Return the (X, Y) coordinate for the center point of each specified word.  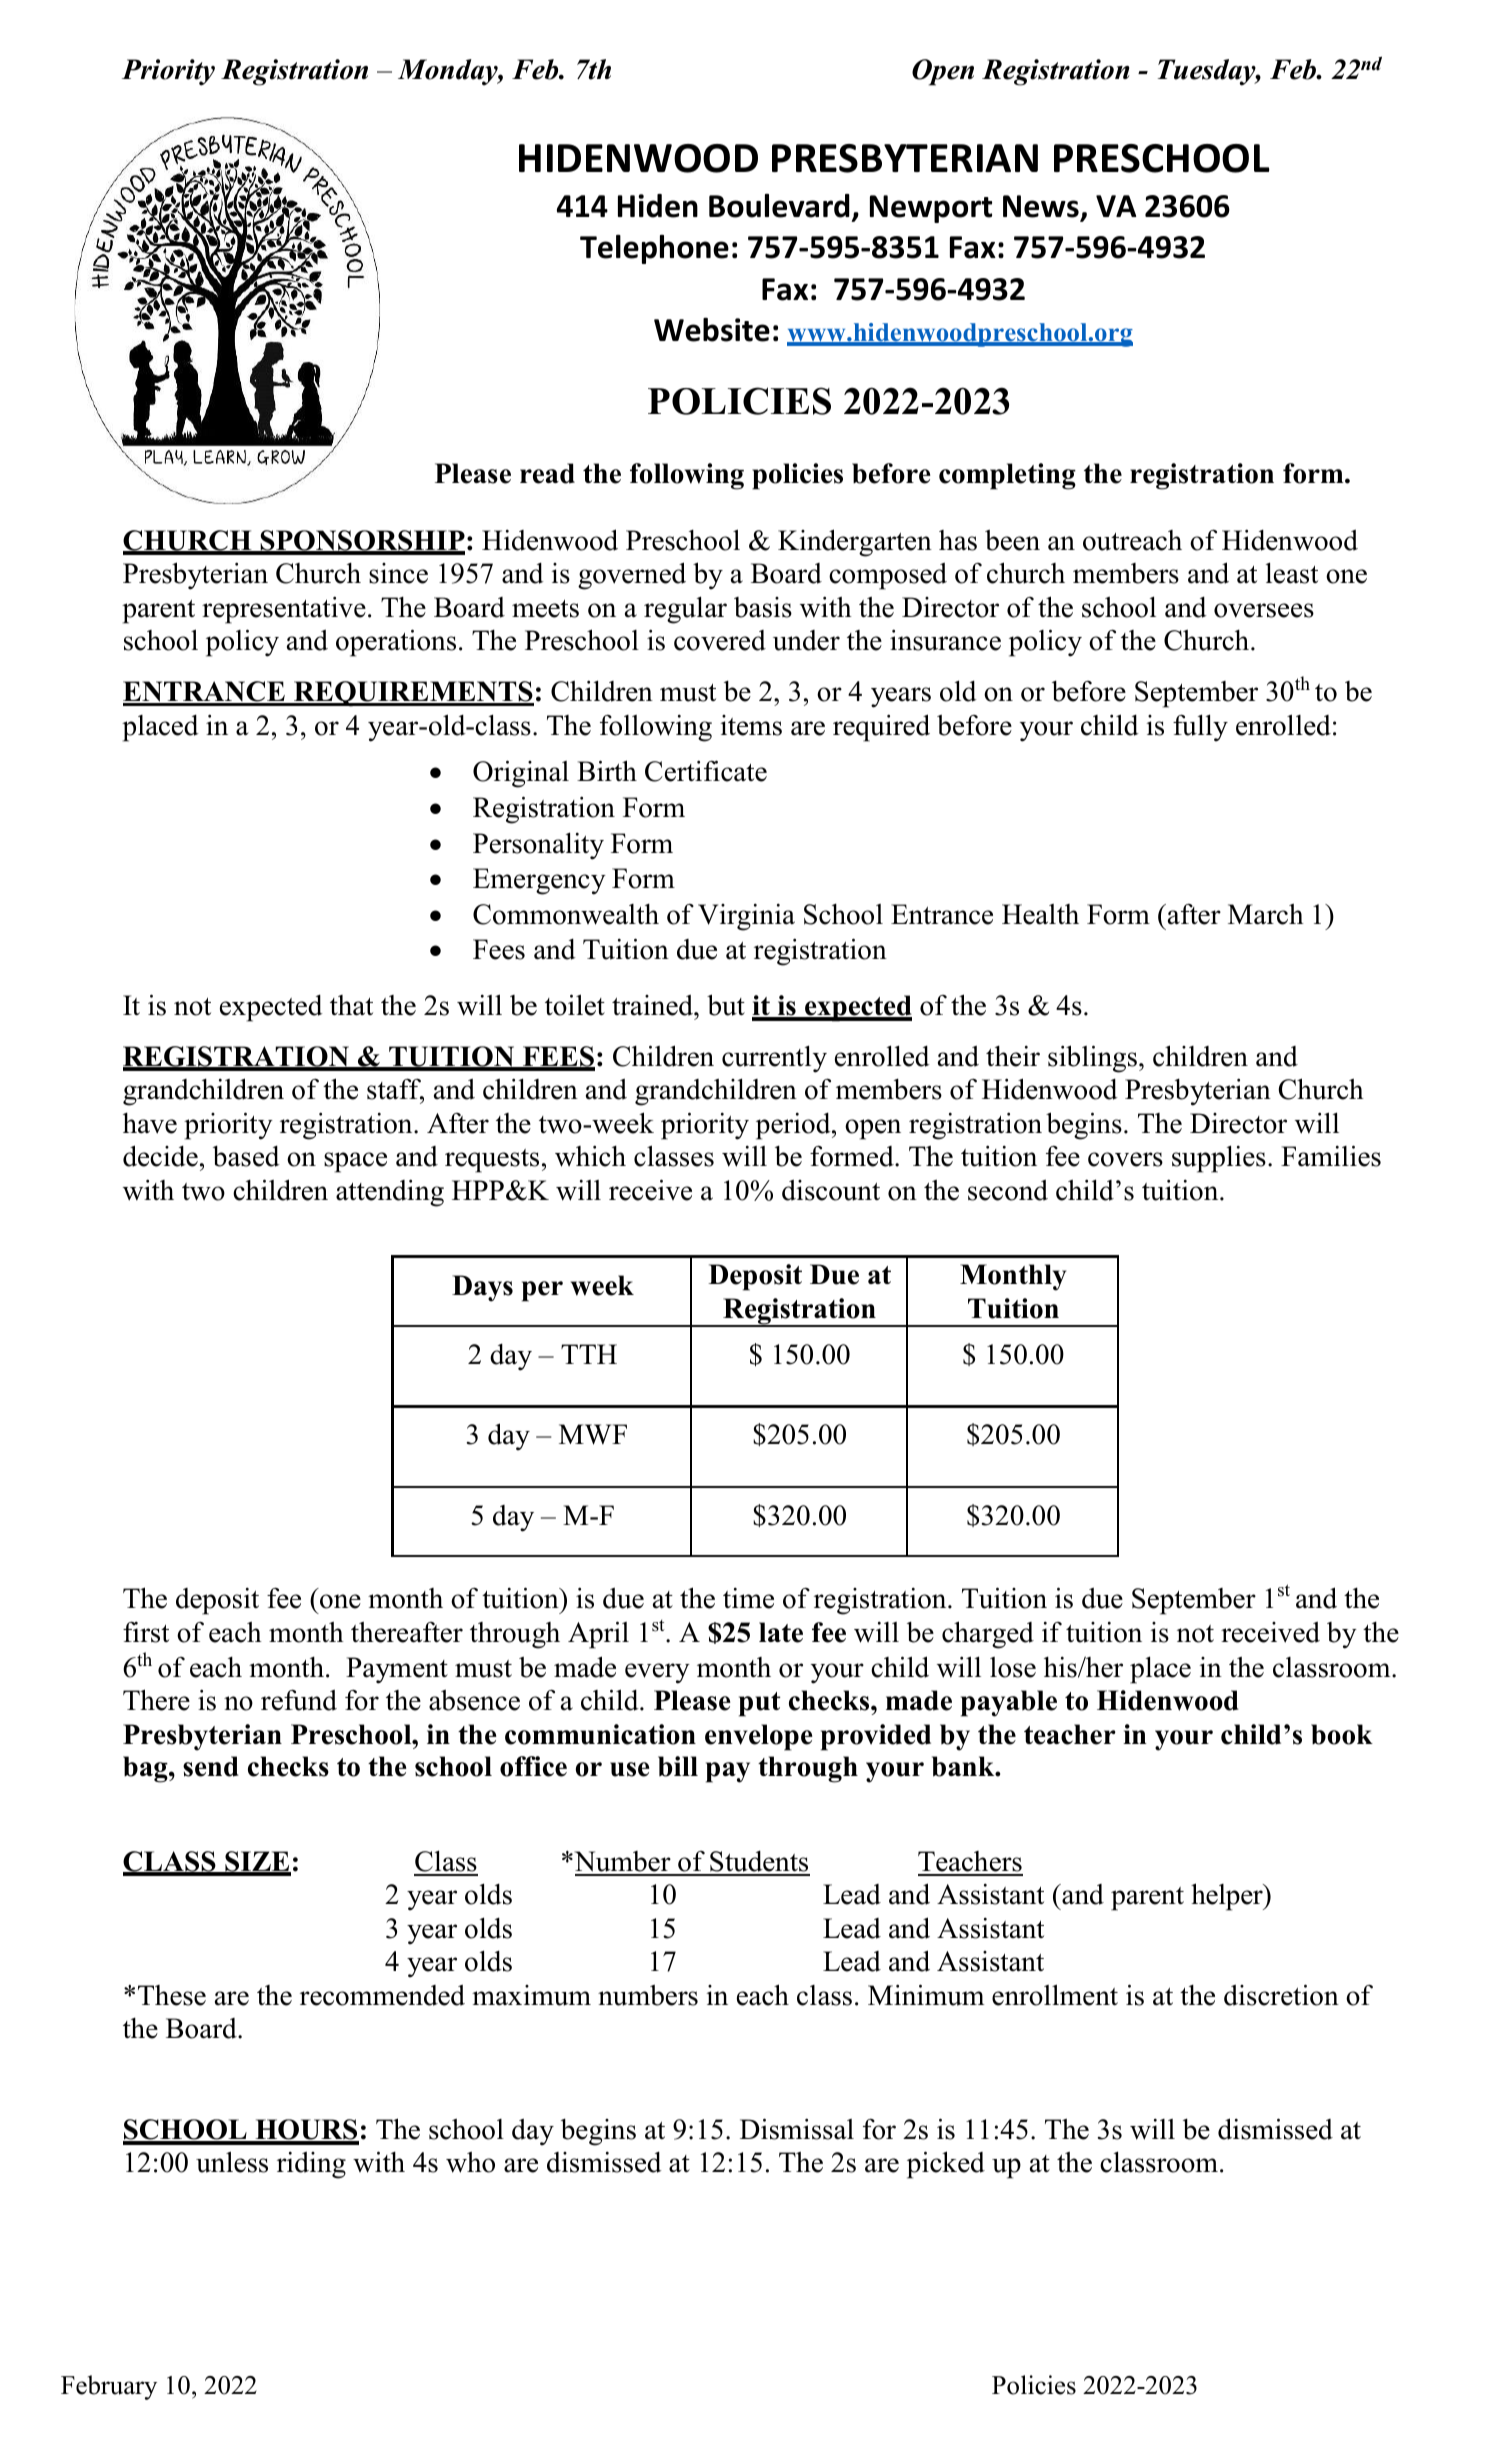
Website (712, 330)
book (1342, 1734)
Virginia (746, 917)
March (1266, 914)
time (748, 1598)
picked (946, 2165)
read (547, 473)
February (109, 2387)
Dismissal (797, 2129)
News (1041, 206)
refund (299, 1700)
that (351, 1005)
